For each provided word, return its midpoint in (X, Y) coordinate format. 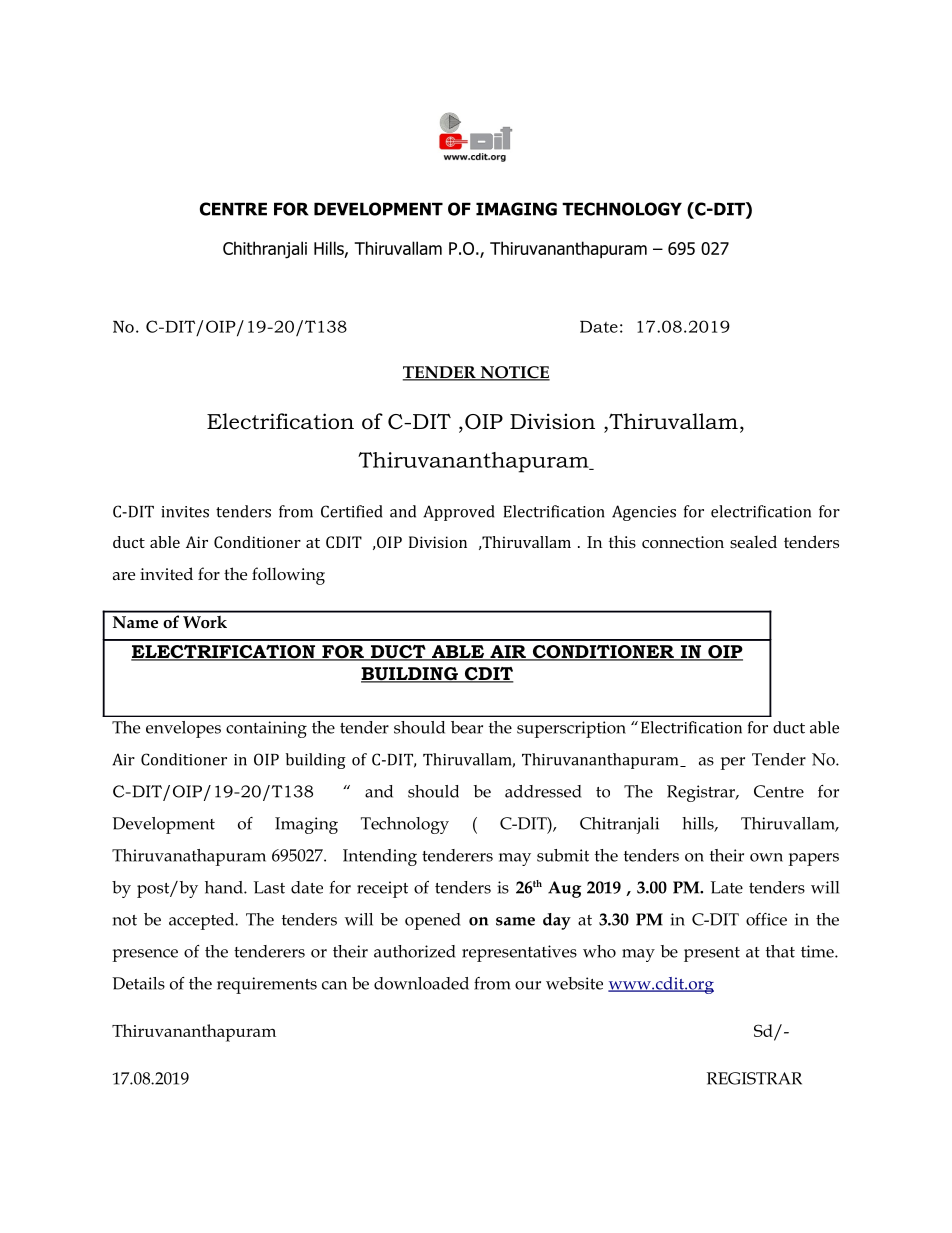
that (780, 951)
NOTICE (514, 373)
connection (683, 542)
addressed (543, 791)
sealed (753, 542)
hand (225, 887)
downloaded (421, 983)
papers (814, 859)
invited (166, 573)
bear (467, 727)
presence (145, 955)
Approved (458, 513)
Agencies (644, 513)
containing (266, 729)
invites (185, 512)
